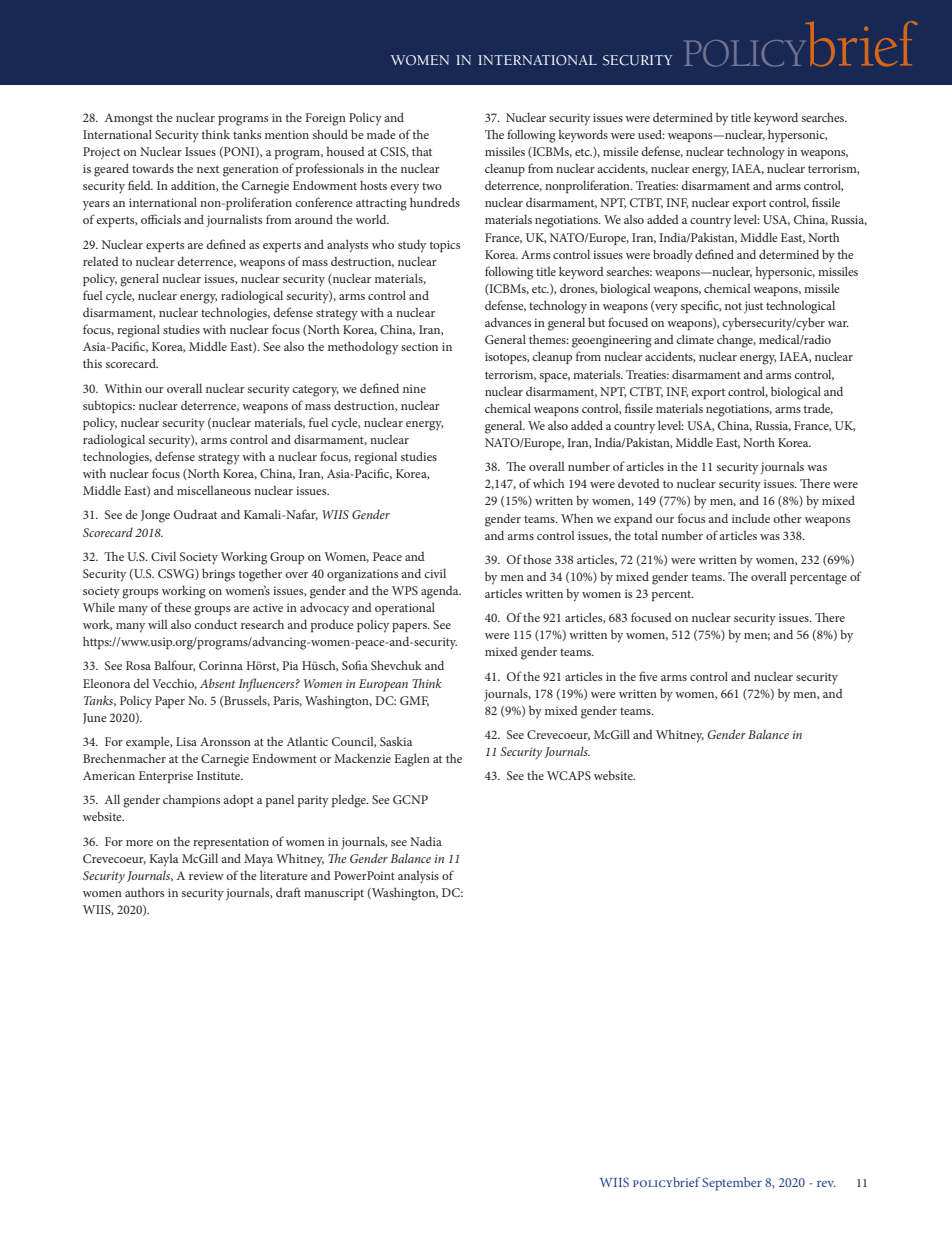 This document has height=1233, width=952. I want to click on five, so click(648, 676).
